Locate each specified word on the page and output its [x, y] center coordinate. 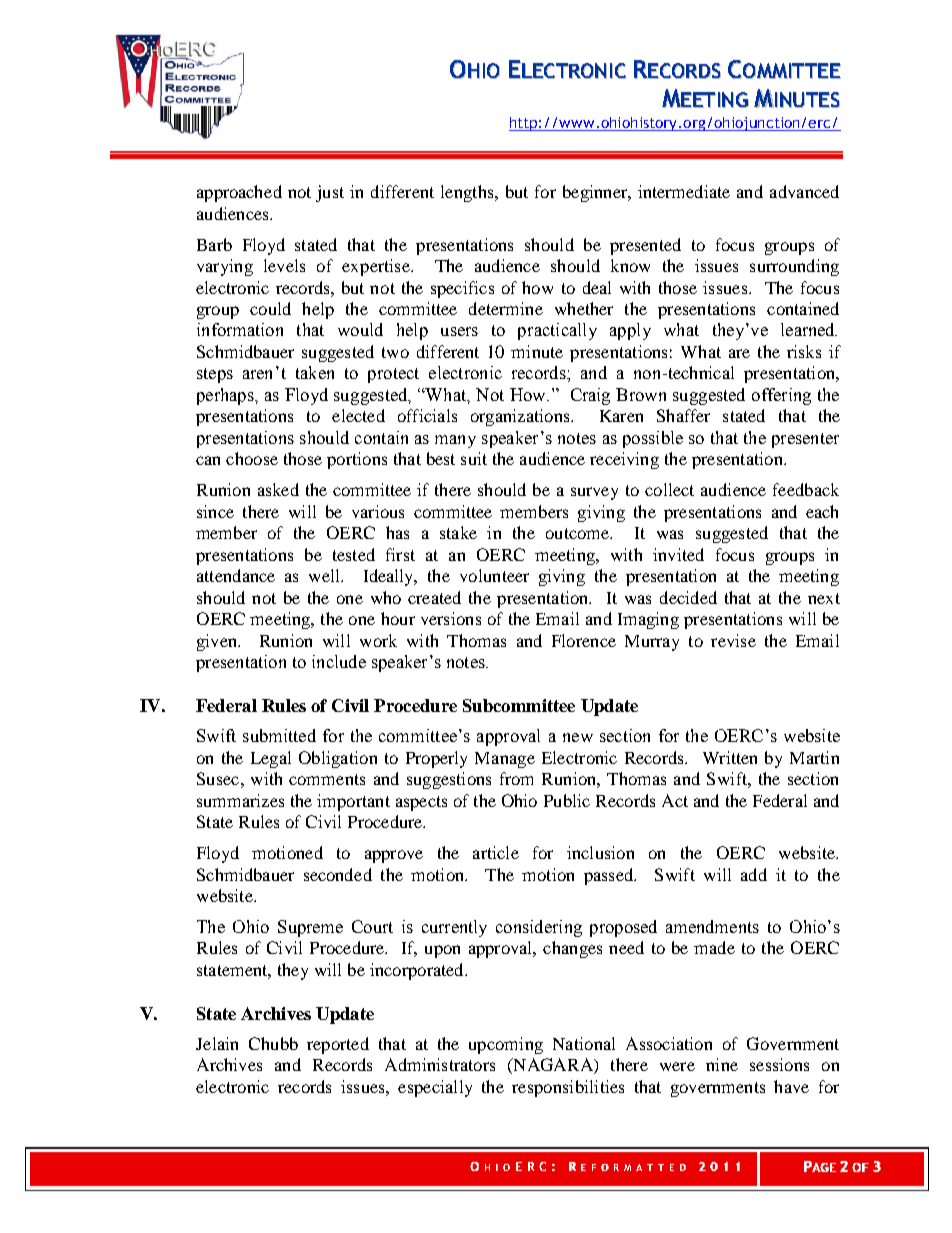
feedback [806, 489]
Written [730, 757]
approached [239, 193]
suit [474, 458]
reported [338, 1045]
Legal [271, 759]
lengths [468, 193]
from [516, 778]
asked [278, 489]
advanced [804, 191]
